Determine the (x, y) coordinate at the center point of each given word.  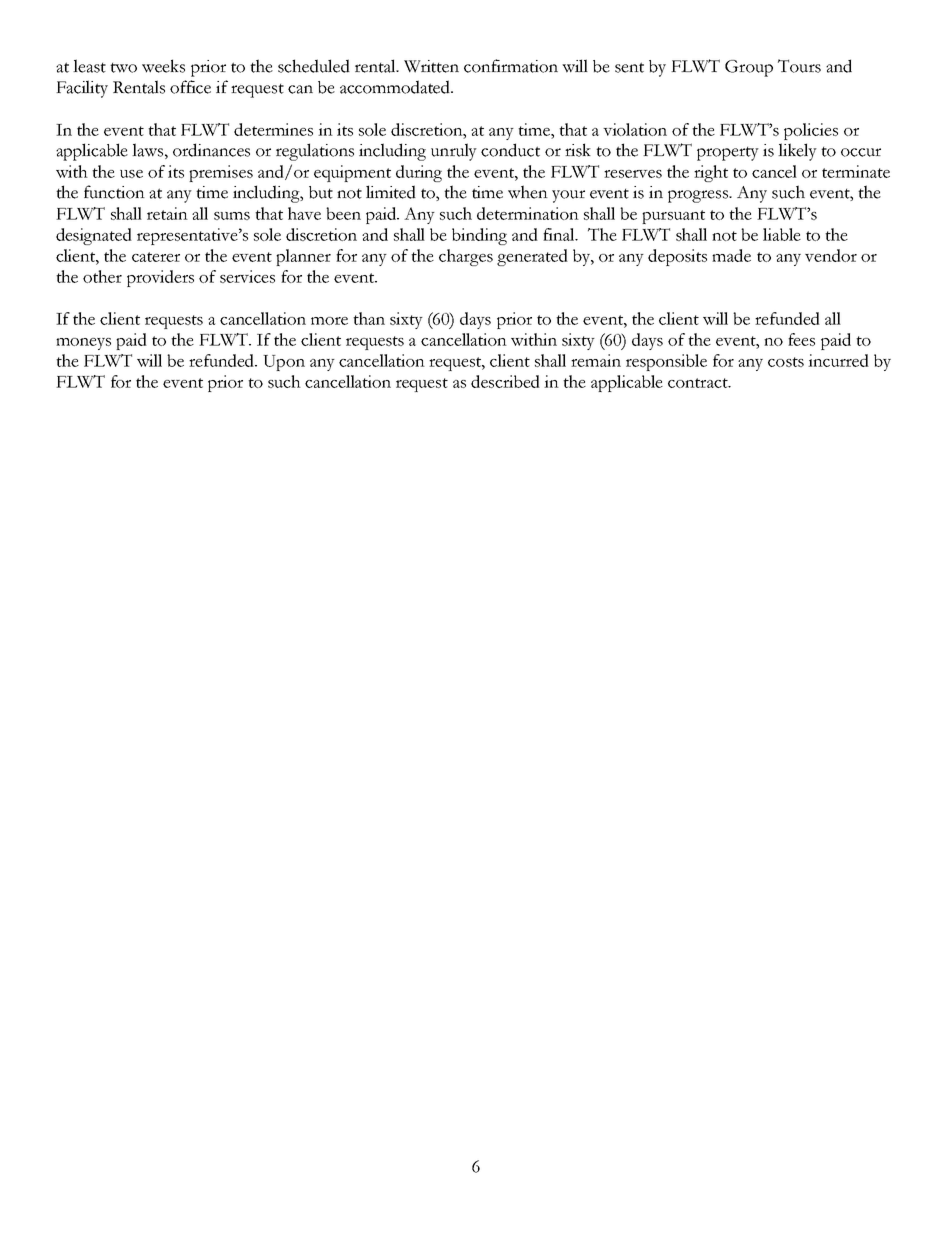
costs (786, 362)
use (131, 174)
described (505, 381)
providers (160, 278)
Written (431, 66)
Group (749, 68)
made (731, 255)
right (711, 173)
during (419, 173)
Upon (284, 363)
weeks (163, 66)
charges (466, 257)
